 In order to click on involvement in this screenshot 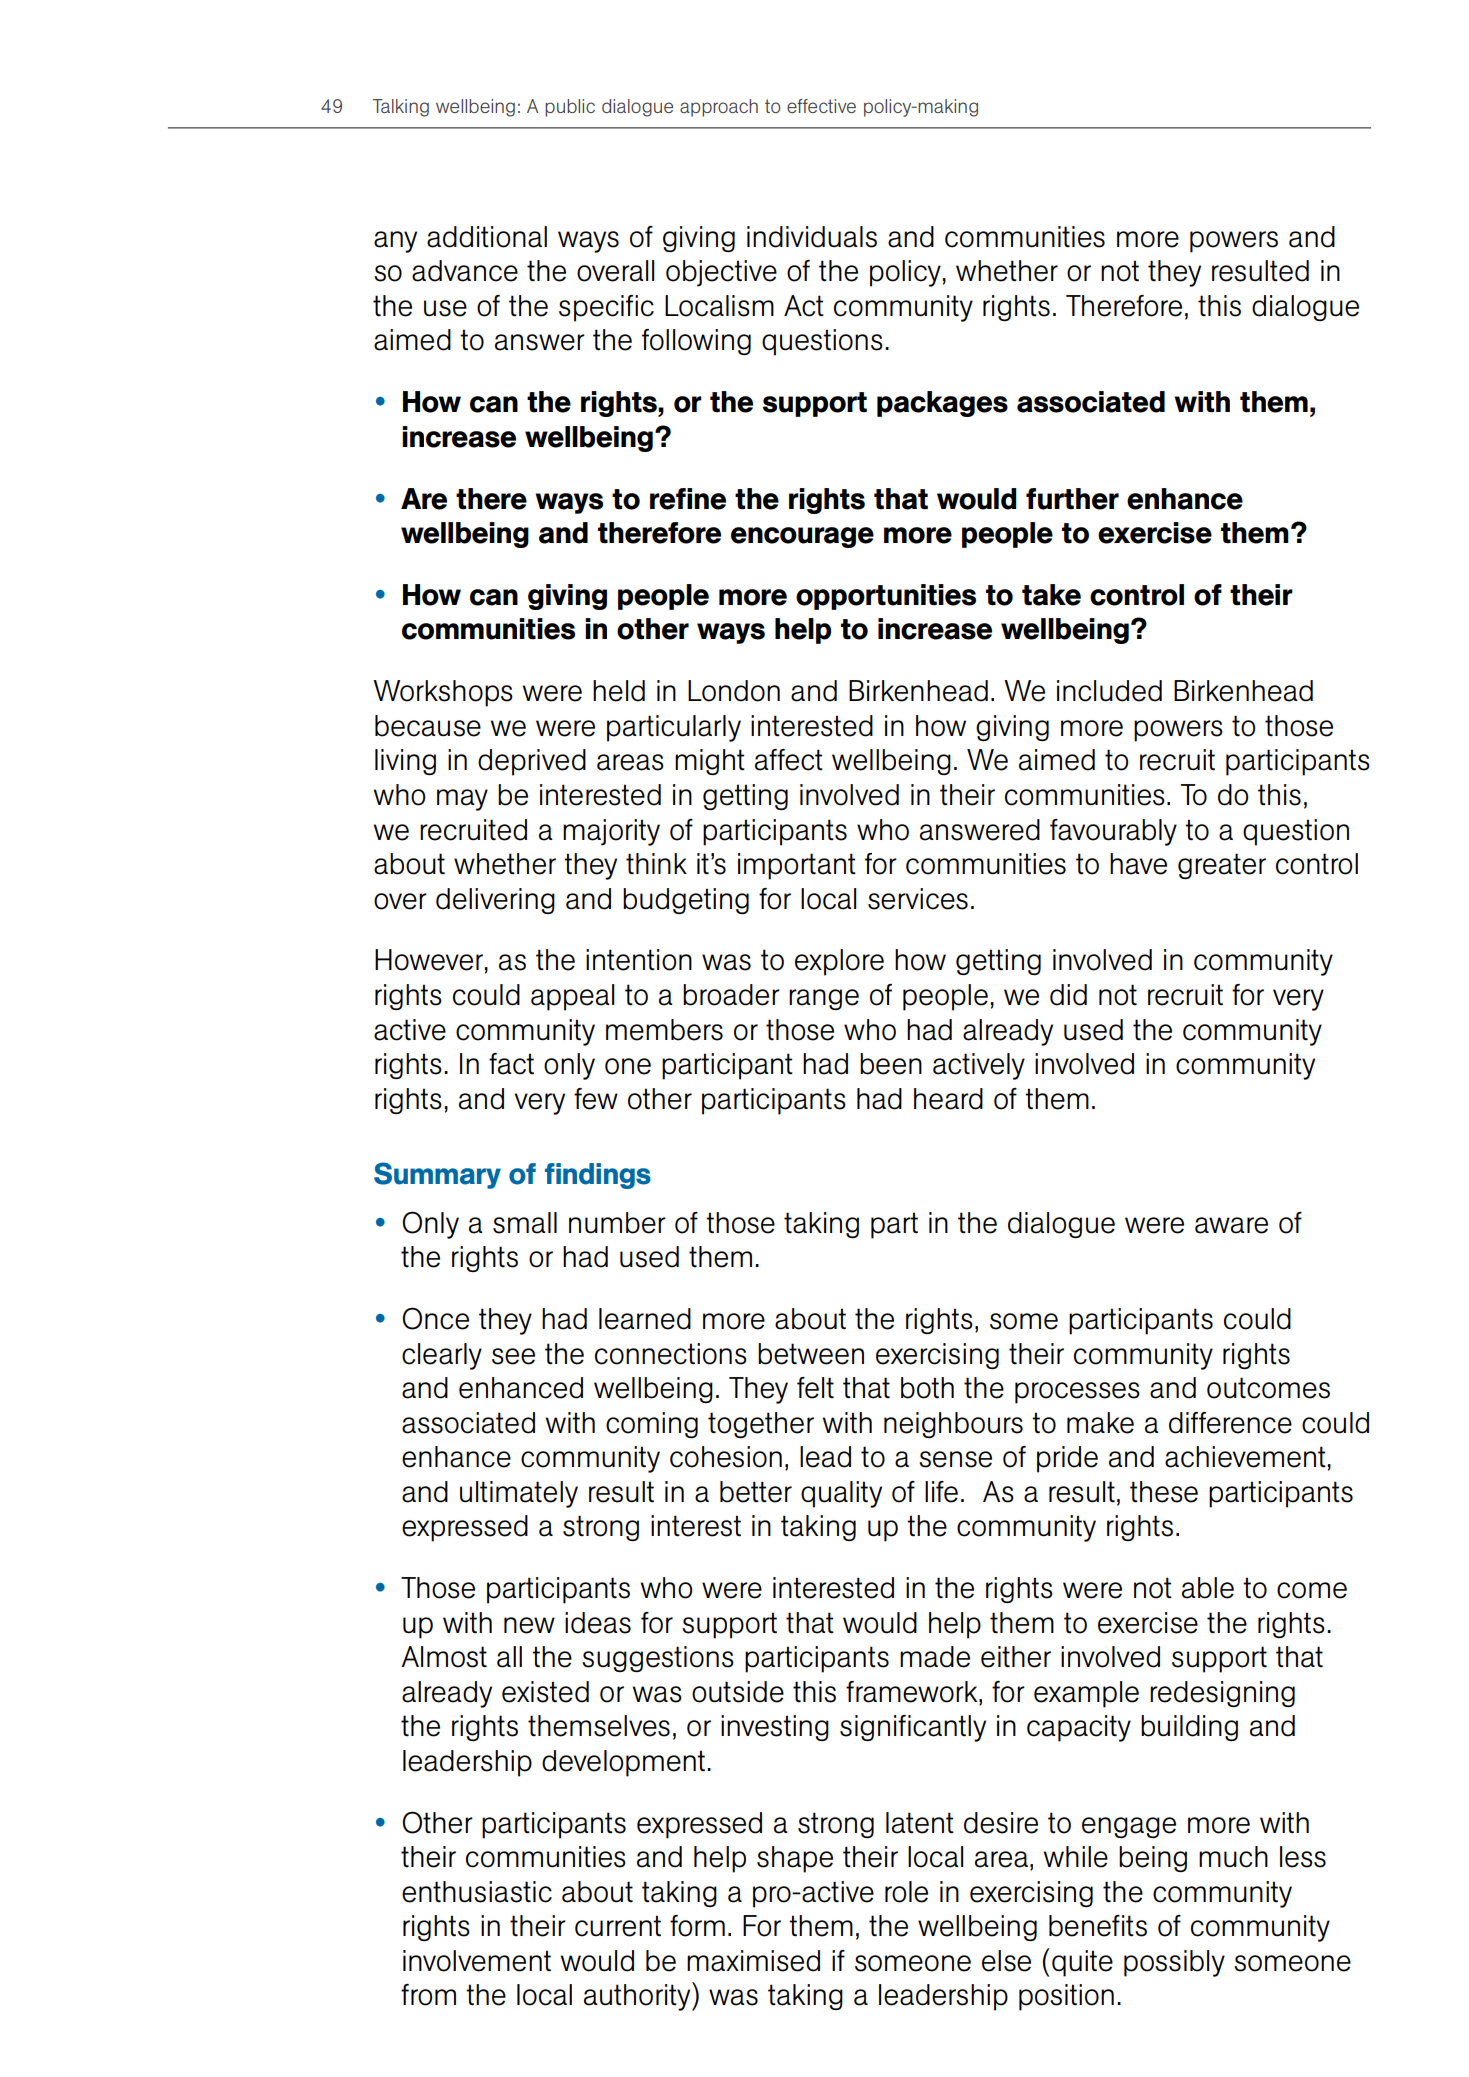, I will do `click(477, 1961)`.
